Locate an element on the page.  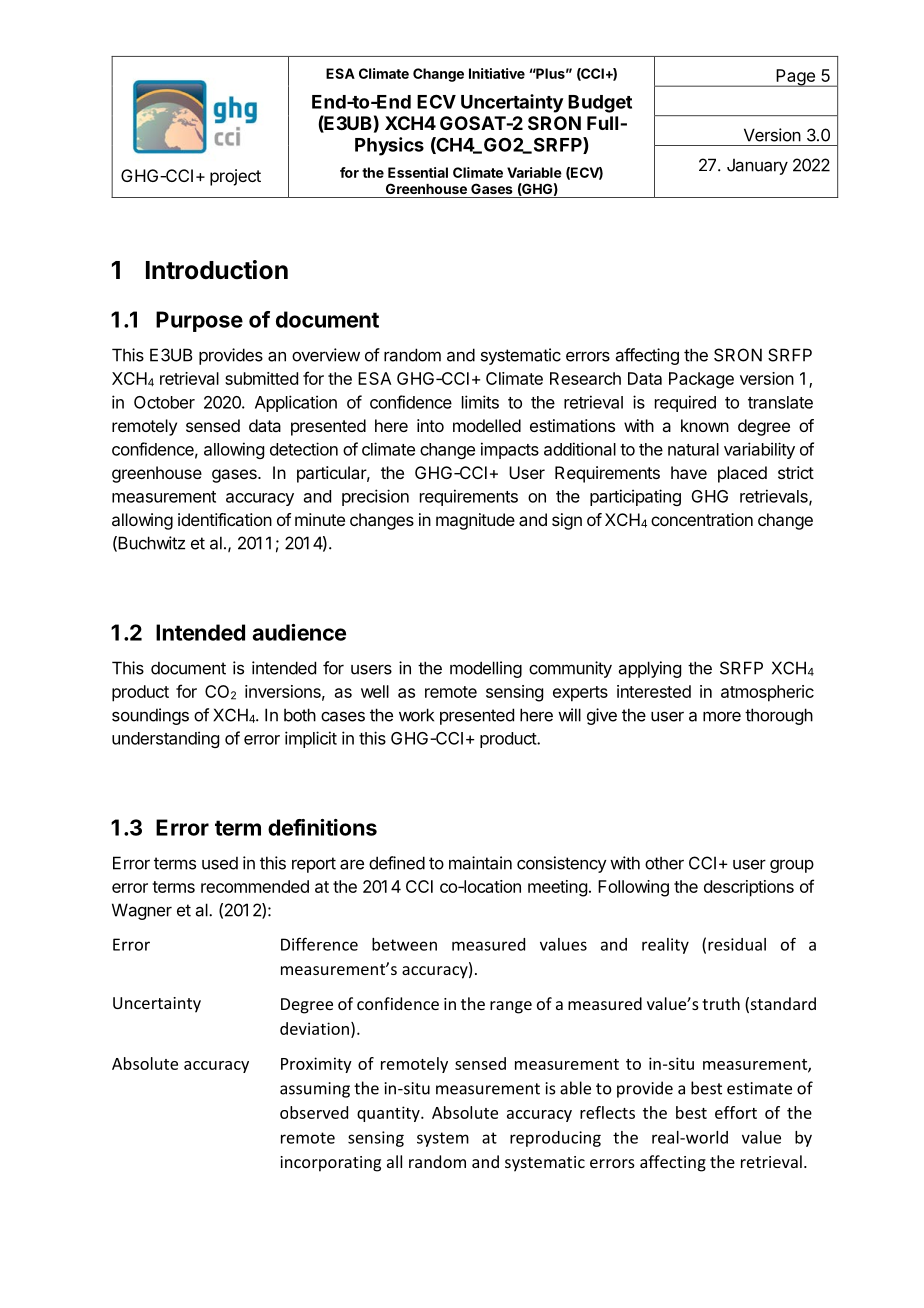
effort is located at coordinates (736, 1112).
